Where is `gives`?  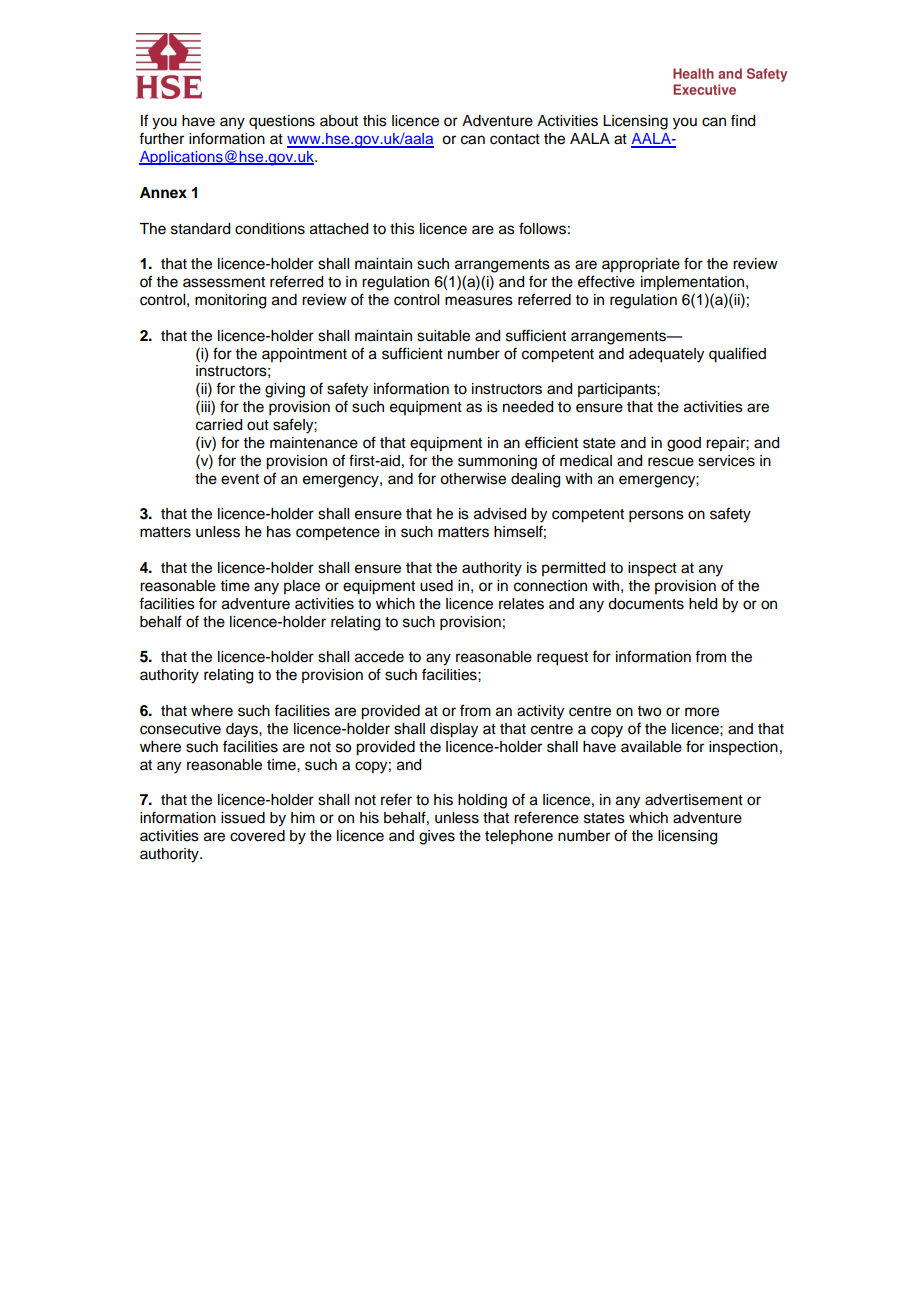
gives is located at coordinates (437, 837).
